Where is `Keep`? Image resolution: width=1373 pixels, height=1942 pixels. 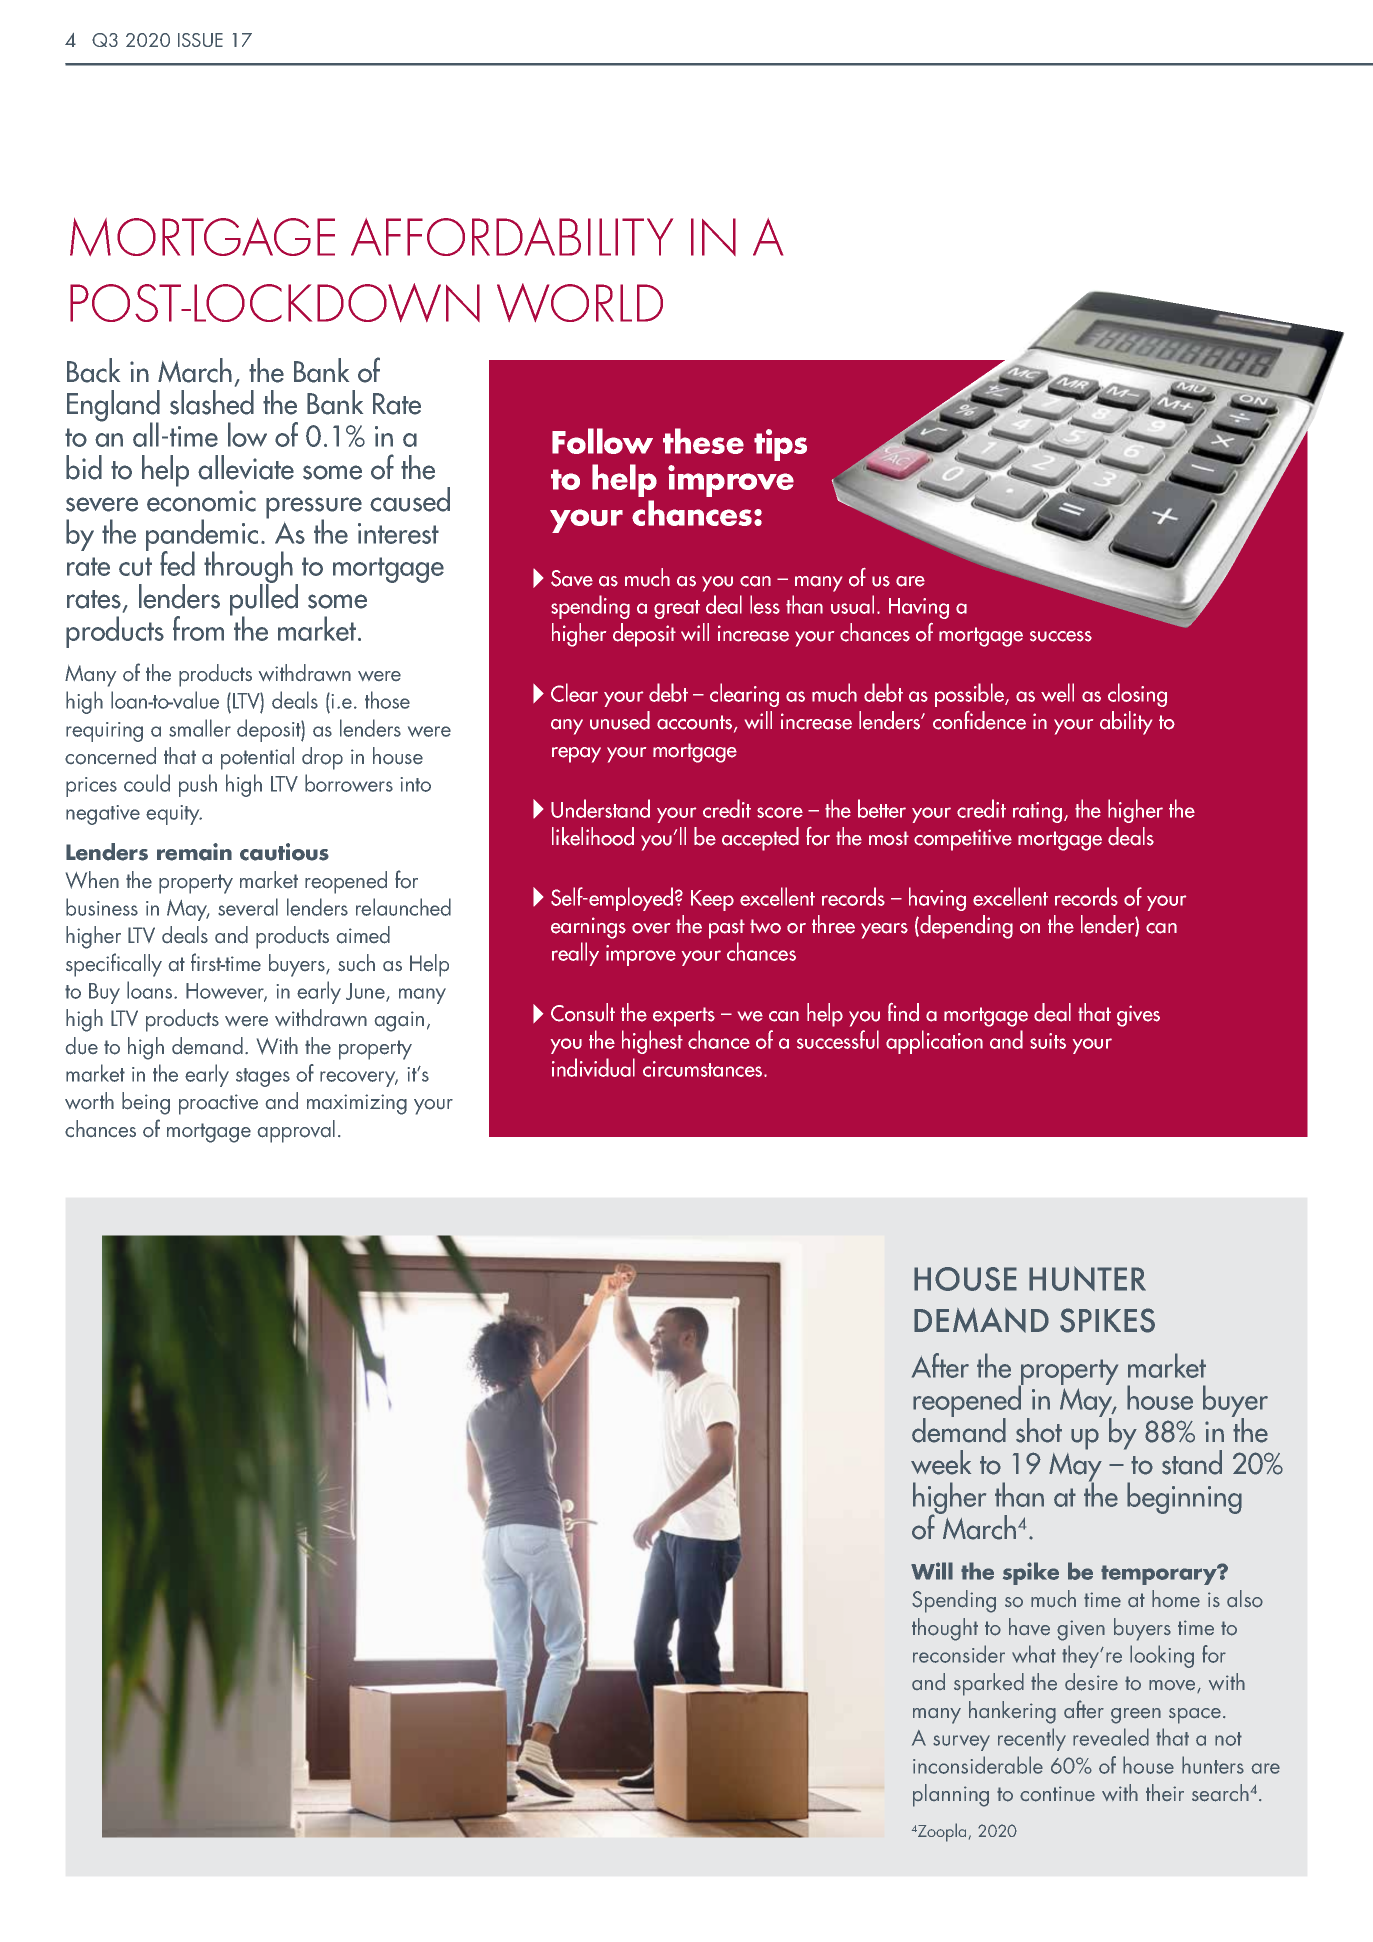 Keep is located at coordinates (712, 900).
